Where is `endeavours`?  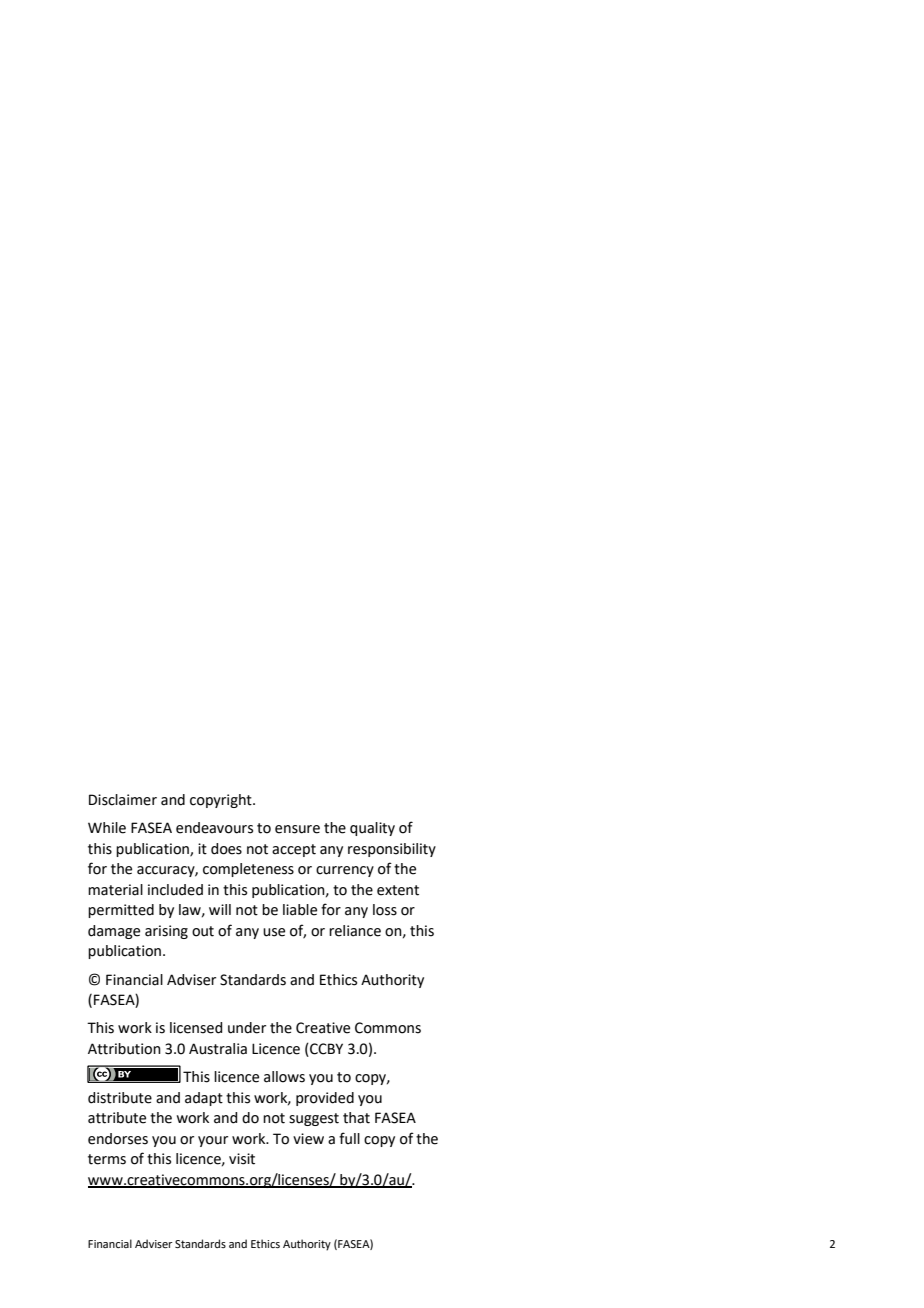 endeavours is located at coordinates (214, 828).
